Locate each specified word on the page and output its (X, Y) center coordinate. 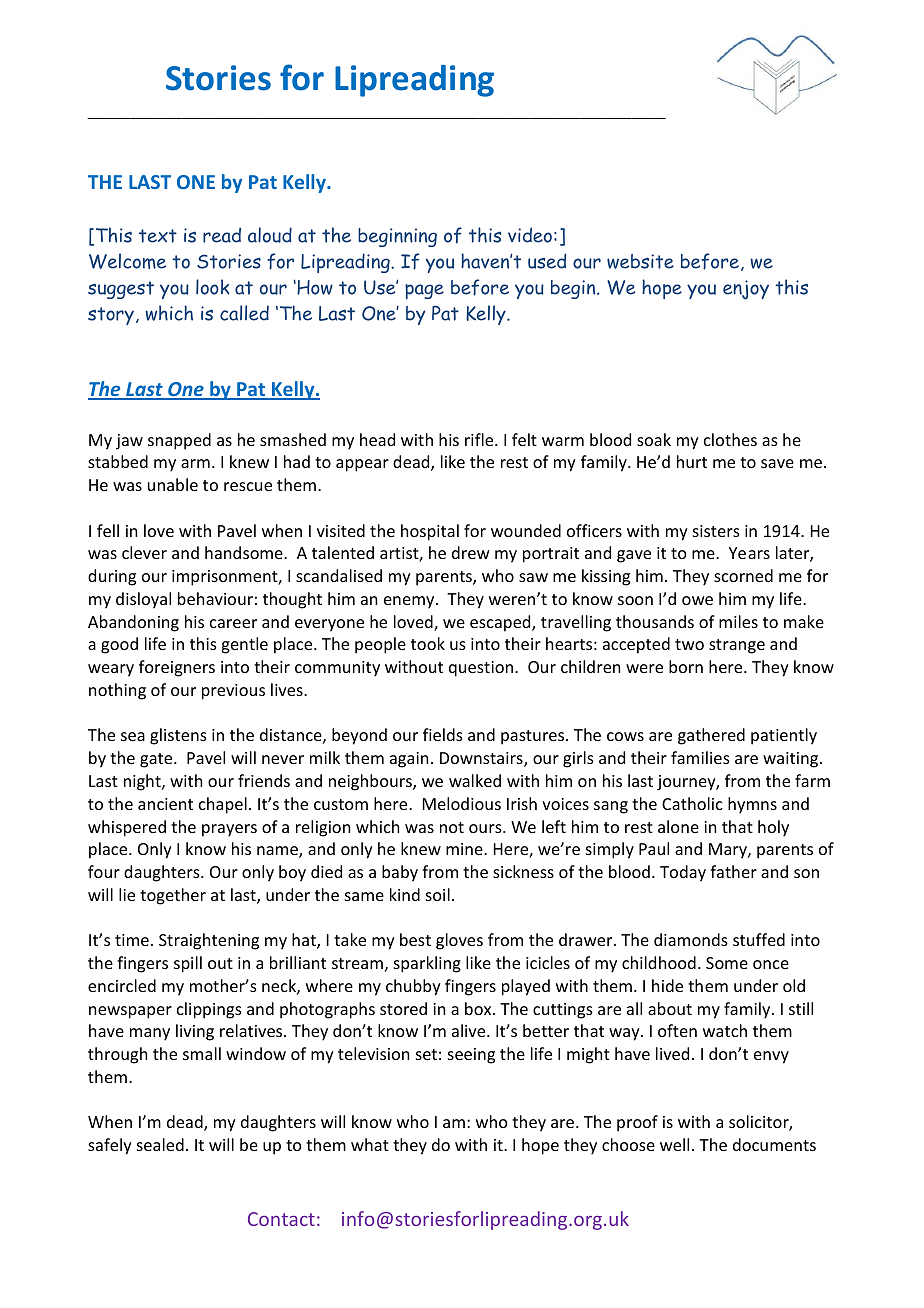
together (173, 896)
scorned (743, 575)
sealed (160, 1144)
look (212, 287)
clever (144, 552)
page (424, 291)
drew (471, 552)
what (370, 1144)
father (733, 871)
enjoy (746, 290)
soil (438, 894)
